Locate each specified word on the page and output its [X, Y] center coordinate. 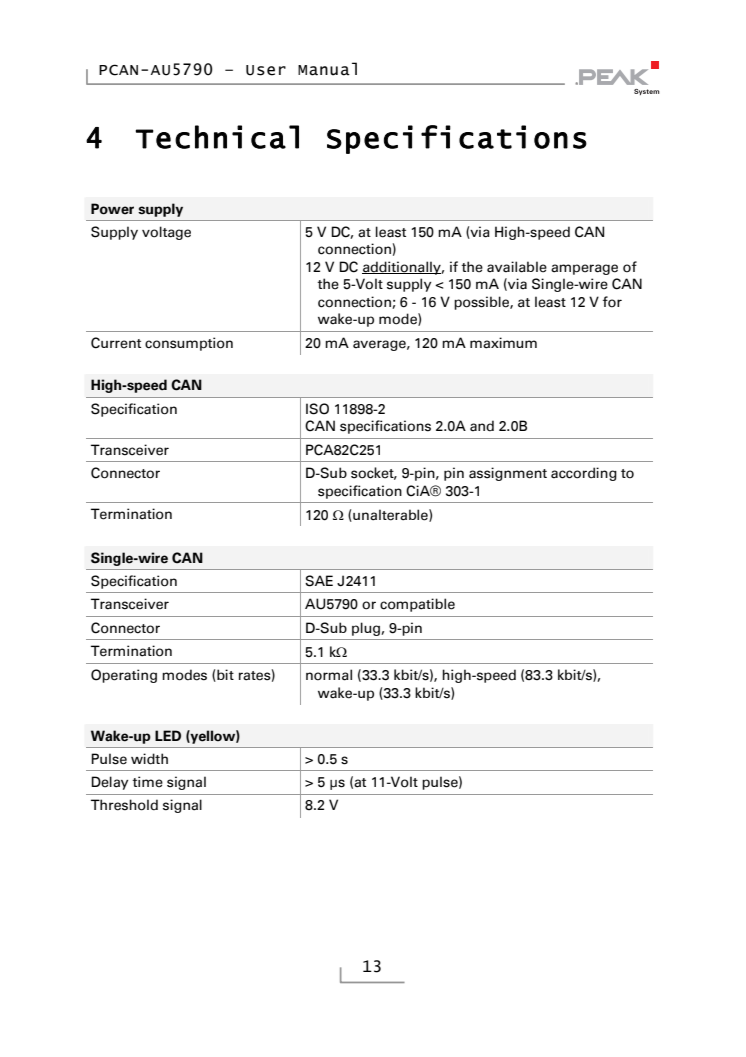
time [147, 782]
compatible [417, 605]
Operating [124, 676]
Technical [217, 137]
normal [329, 675]
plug [367, 629]
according [584, 474]
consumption [189, 344]
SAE [319, 581]
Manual [327, 69]
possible [482, 303]
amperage [584, 269]
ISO [317, 409]
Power [112, 209]
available [517, 267]
